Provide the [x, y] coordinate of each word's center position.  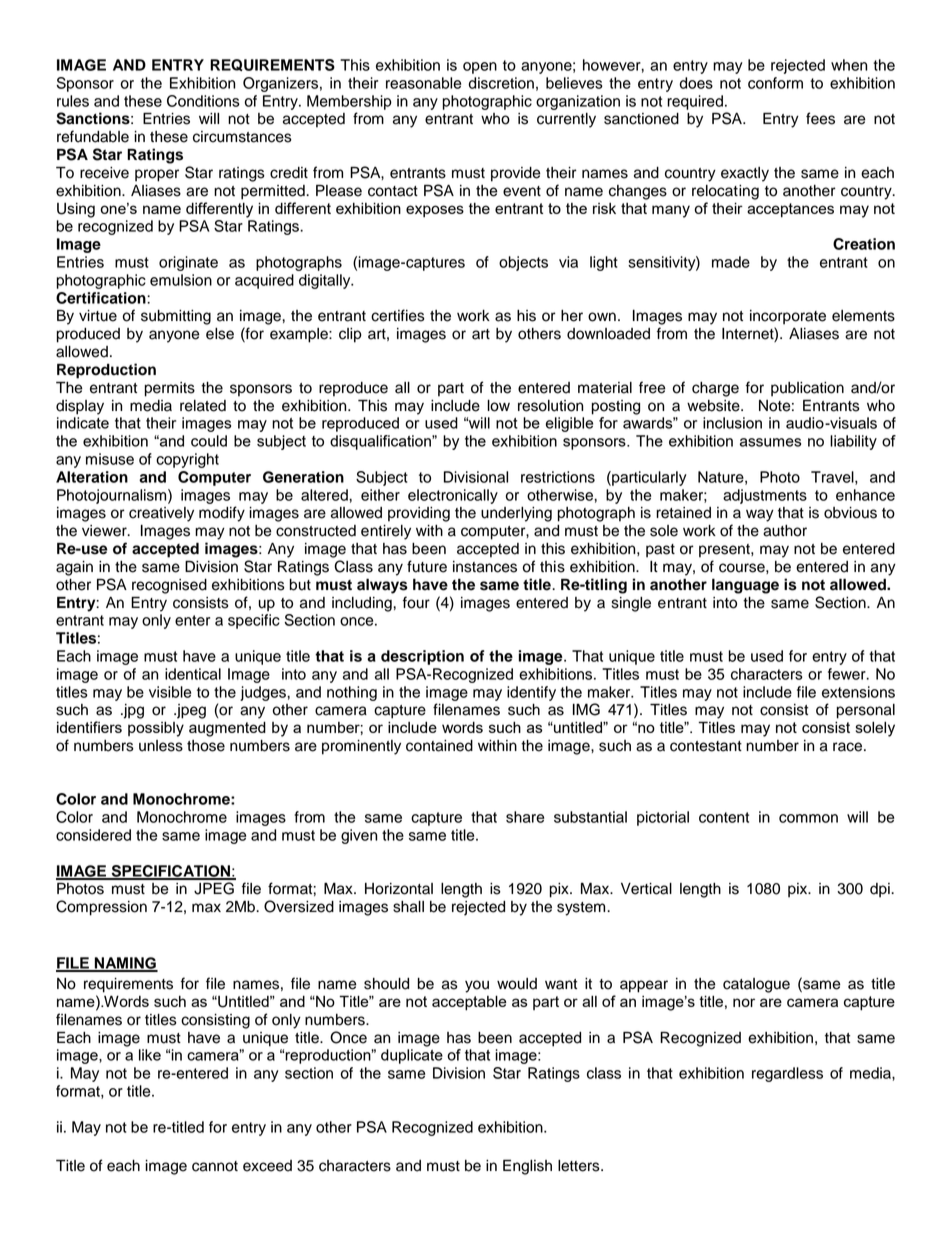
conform [775, 83]
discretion [501, 83]
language [745, 586]
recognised [169, 586]
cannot [215, 1166]
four [416, 602]
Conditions [203, 101]
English [527, 1167]
